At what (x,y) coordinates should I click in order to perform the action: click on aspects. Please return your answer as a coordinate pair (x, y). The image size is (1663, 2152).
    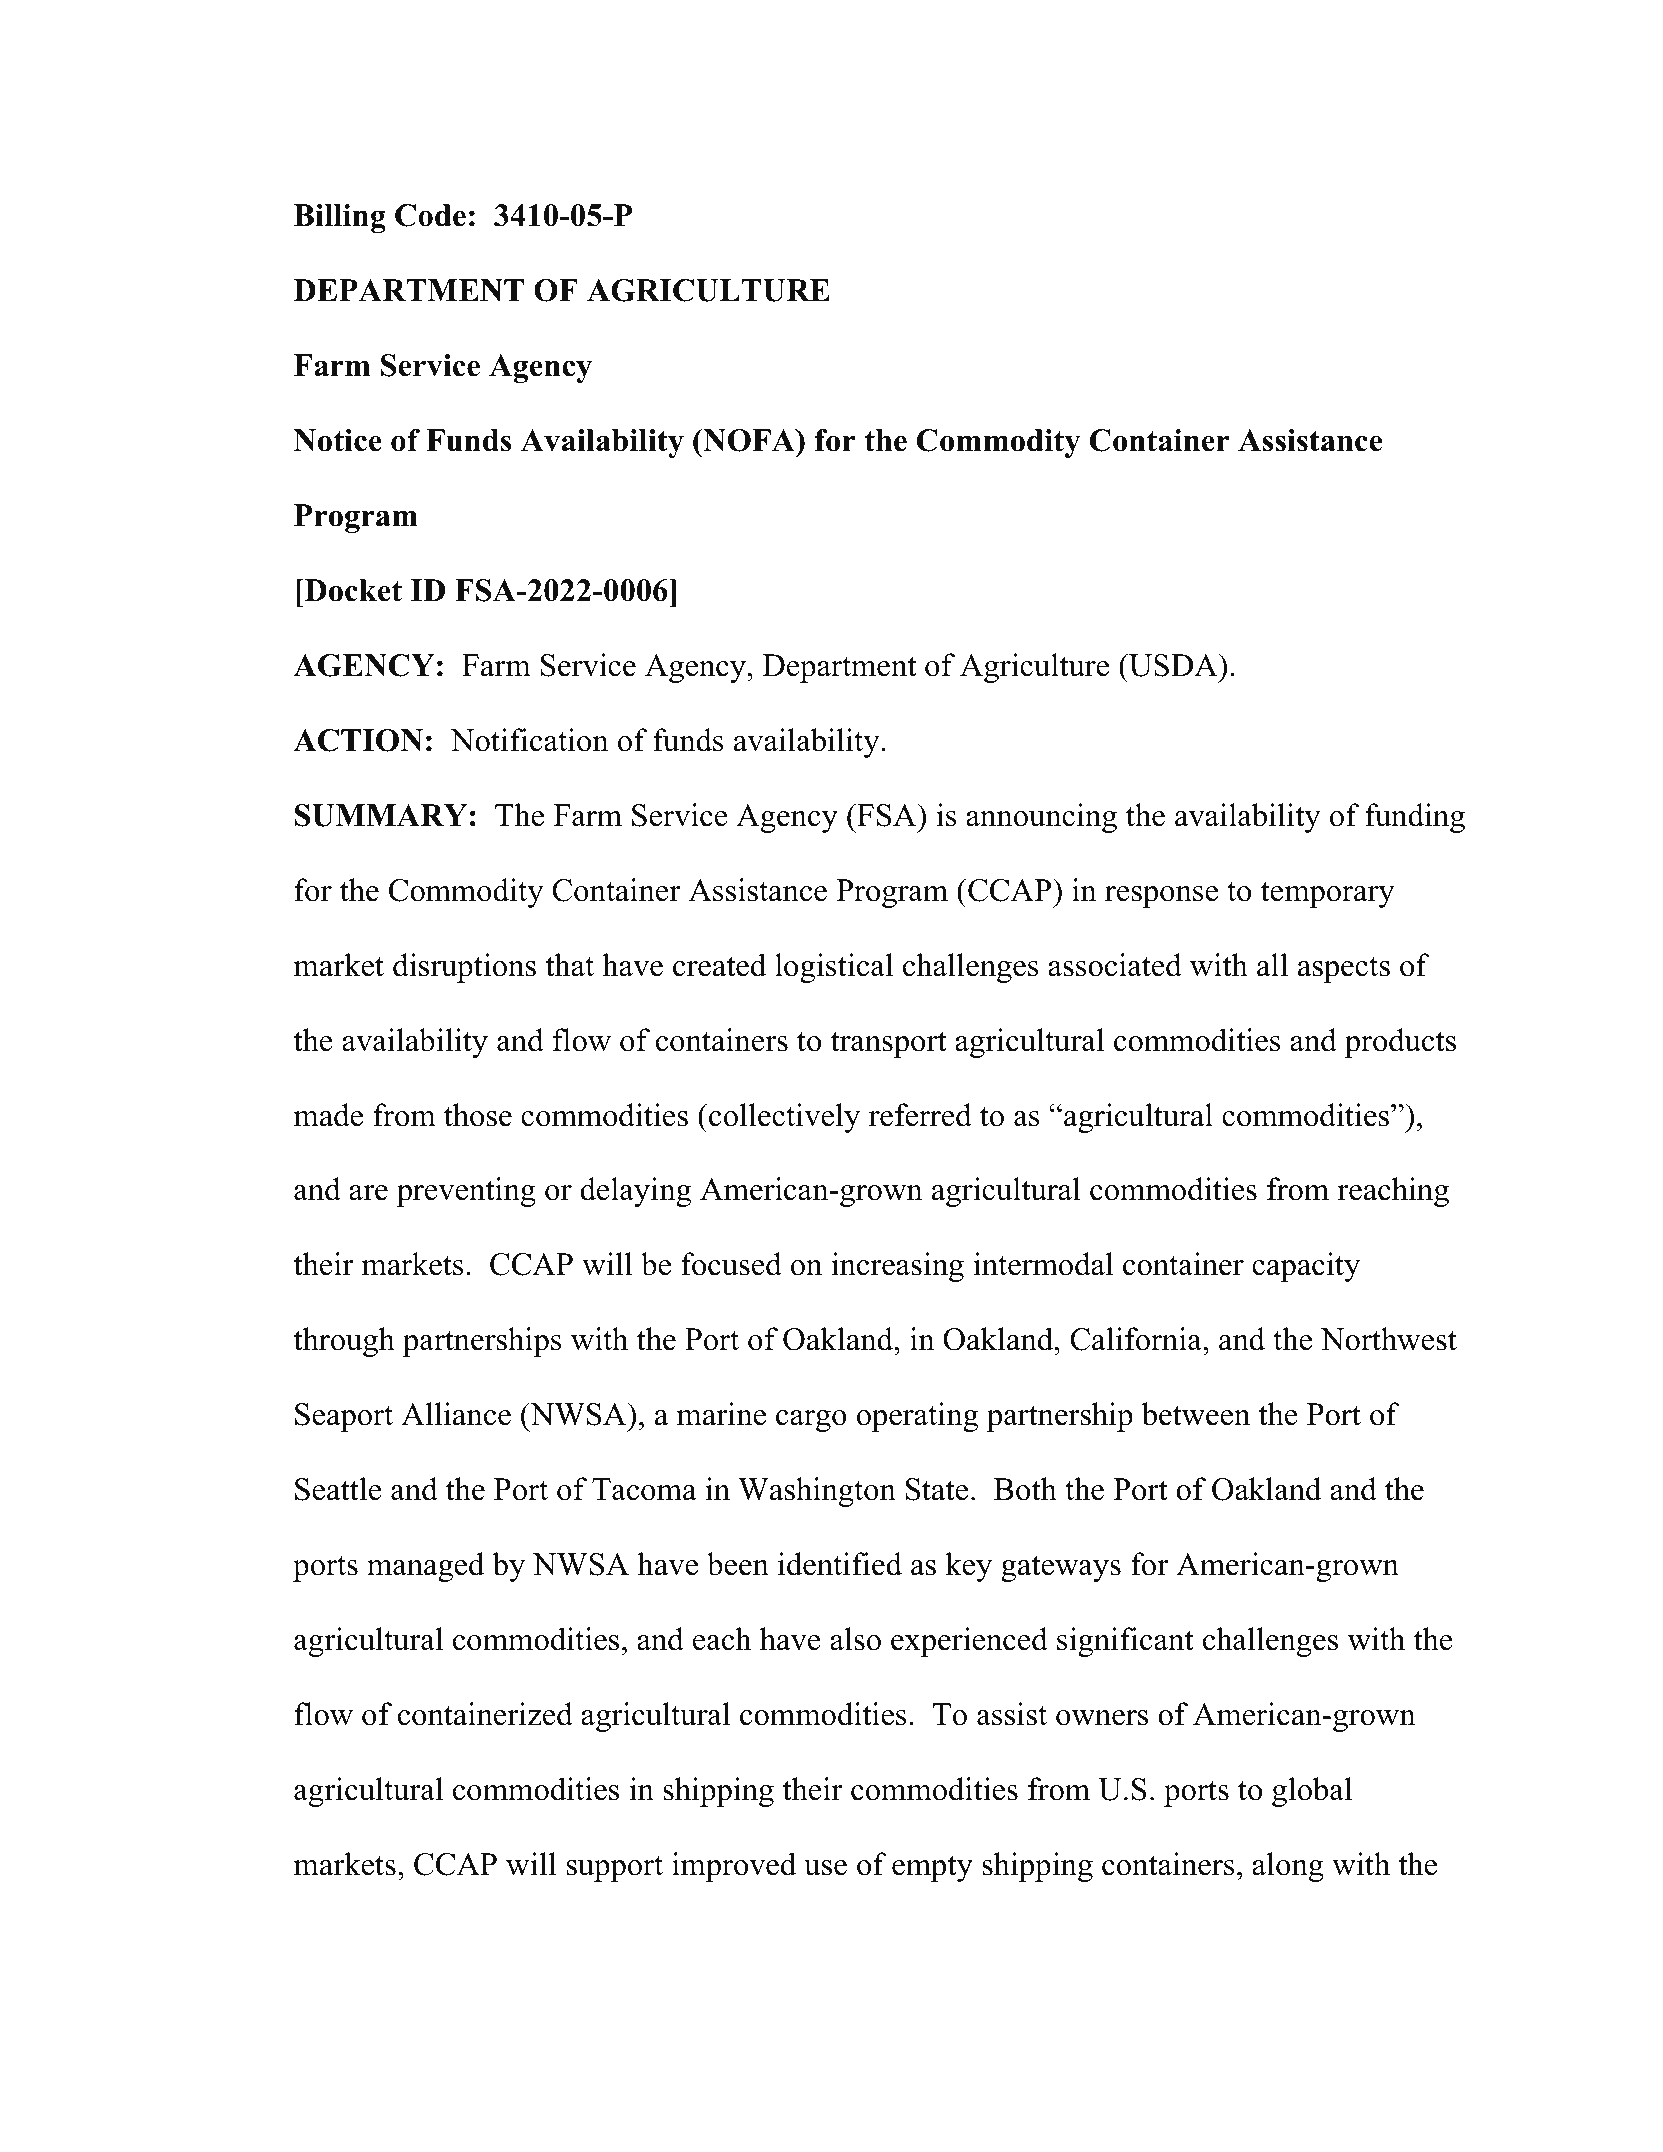
    Looking at the image, I should click on (1344, 970).
